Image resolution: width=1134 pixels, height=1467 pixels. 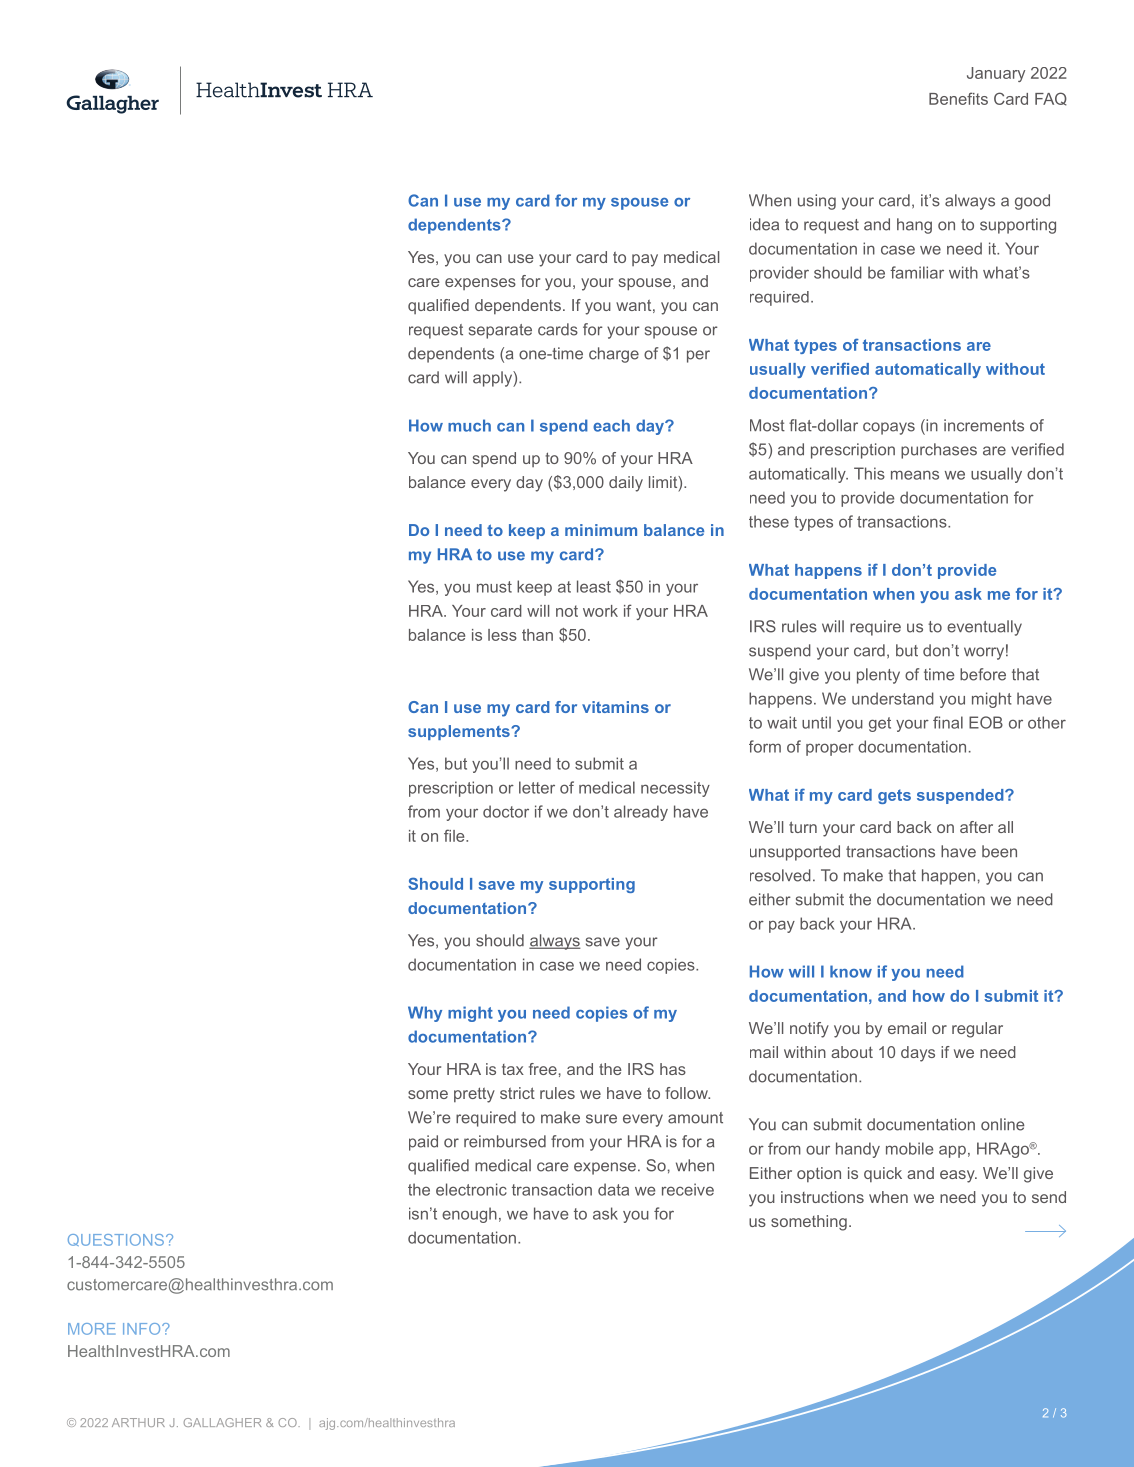 I want to click on enough, so click(x=469, y=1215).
